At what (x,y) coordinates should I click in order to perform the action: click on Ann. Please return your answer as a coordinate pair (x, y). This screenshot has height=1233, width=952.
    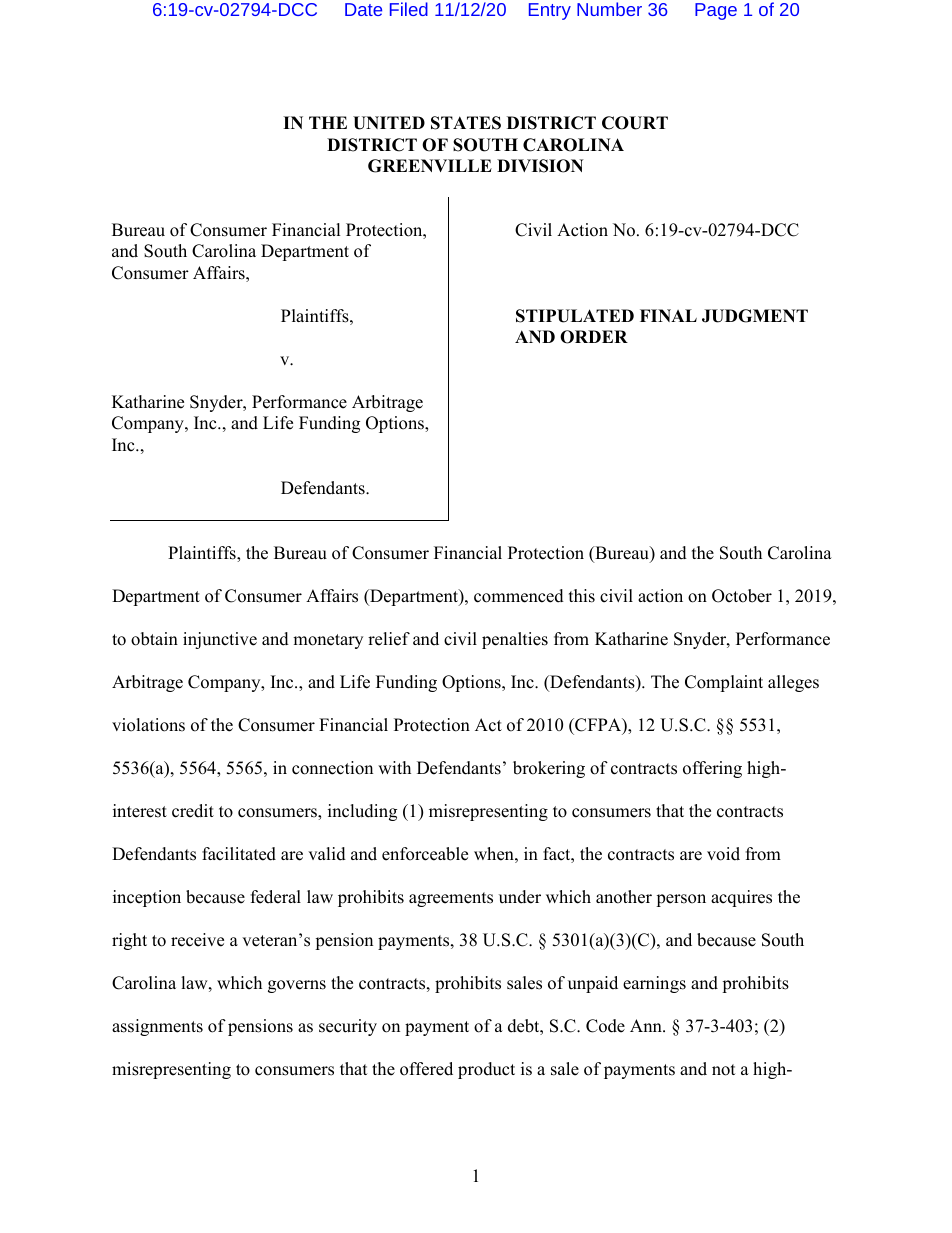
    Looking at the image, I should click on (647, 1025).
